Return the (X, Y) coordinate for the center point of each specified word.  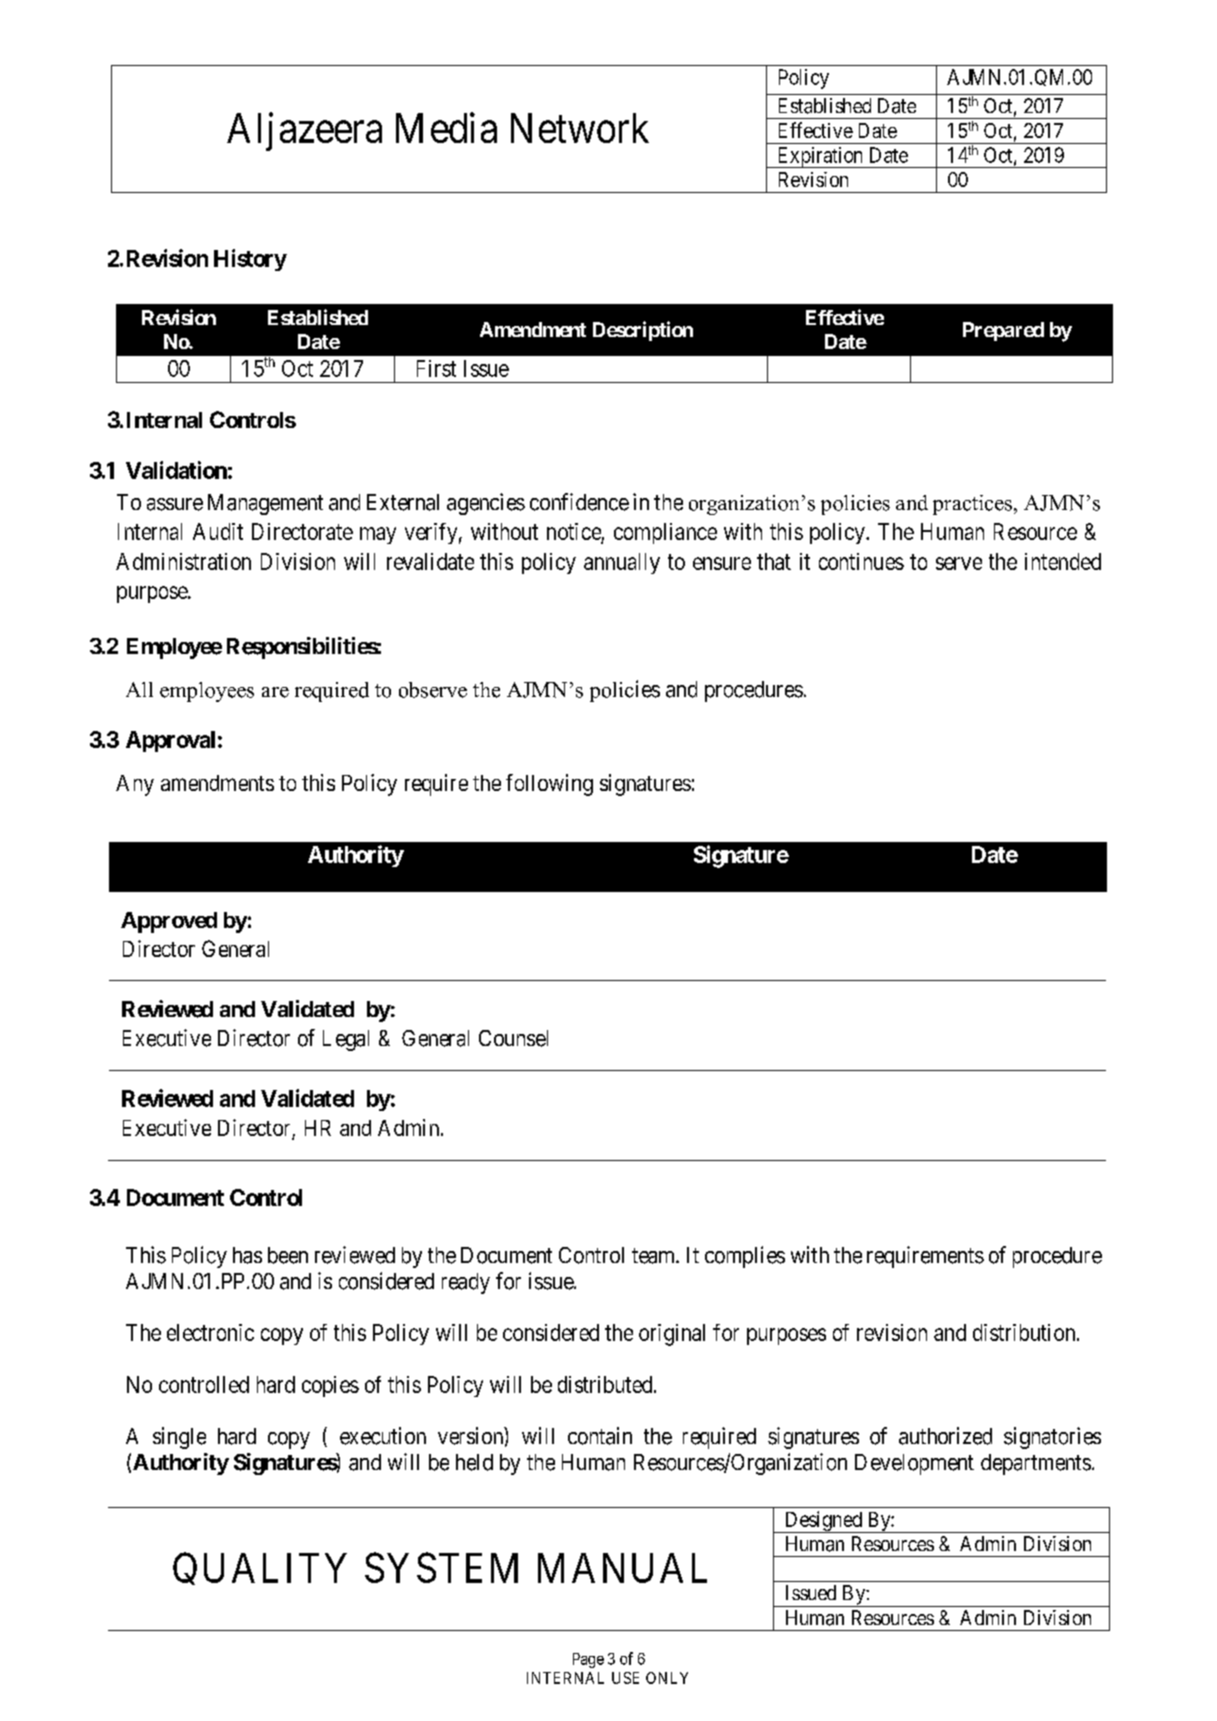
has (247, 1255)
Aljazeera (304, 132)
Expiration (820, 157)
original (672, 1335)
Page (588, 1660)
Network (580, 128)
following (549, 785)
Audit (218, 531)
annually (622, 563)
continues (861, 561)
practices (972, 505)
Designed (823, 1522)
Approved (169, 922)
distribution (1025, 1332)
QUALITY (260, 1569)
